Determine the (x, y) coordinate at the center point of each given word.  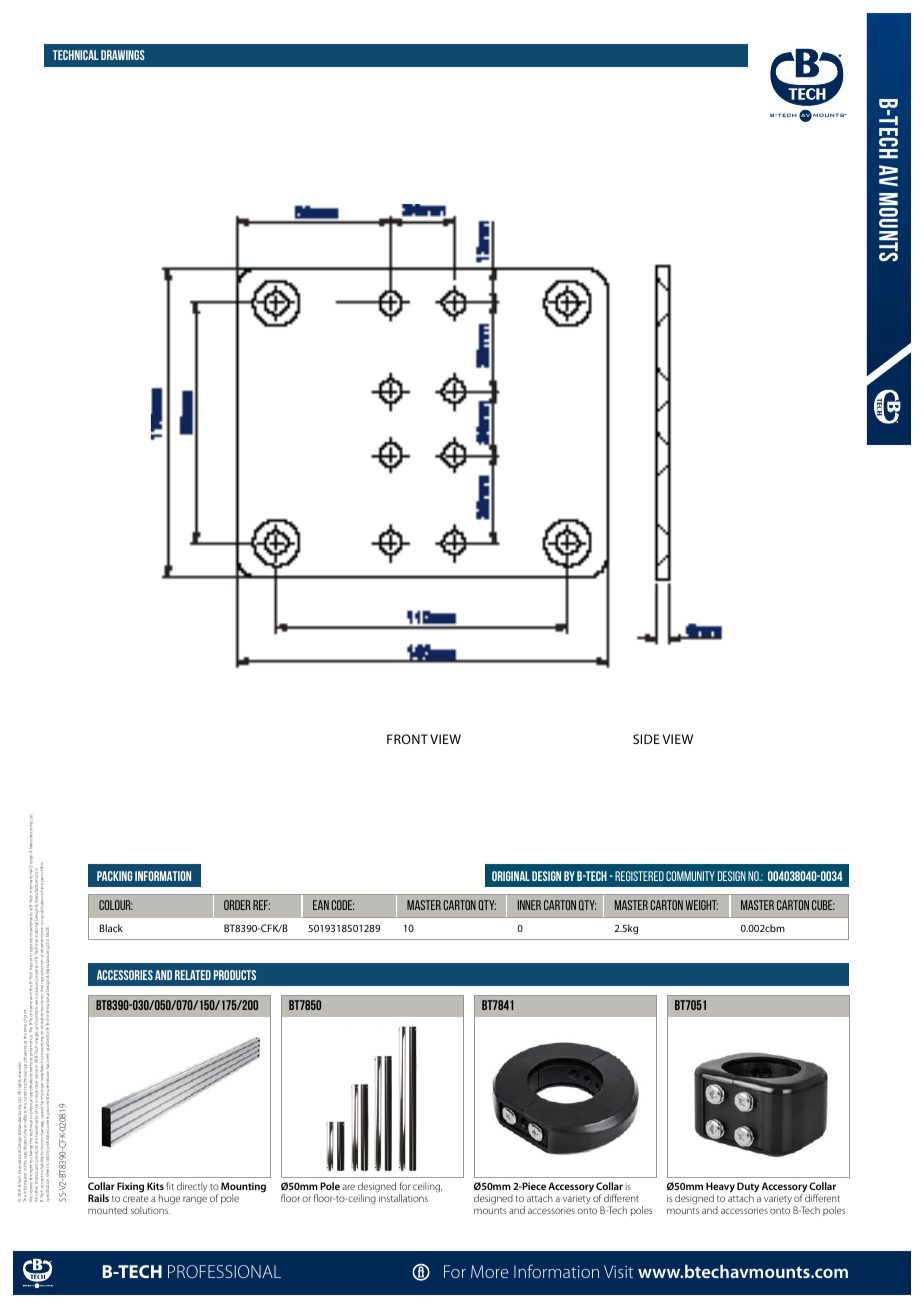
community (690, 876)
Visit (618, 1271)
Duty (748, 1188)
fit (170, 1186)
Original (511, 876)
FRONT (407, 739)
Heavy (720, 1188)
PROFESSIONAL (224, 1271)
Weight (701, 905)
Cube (823, 905)
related (193, 975)
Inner (529, 905)
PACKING (115, 876)
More (489, 1271)
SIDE (646, 739)
